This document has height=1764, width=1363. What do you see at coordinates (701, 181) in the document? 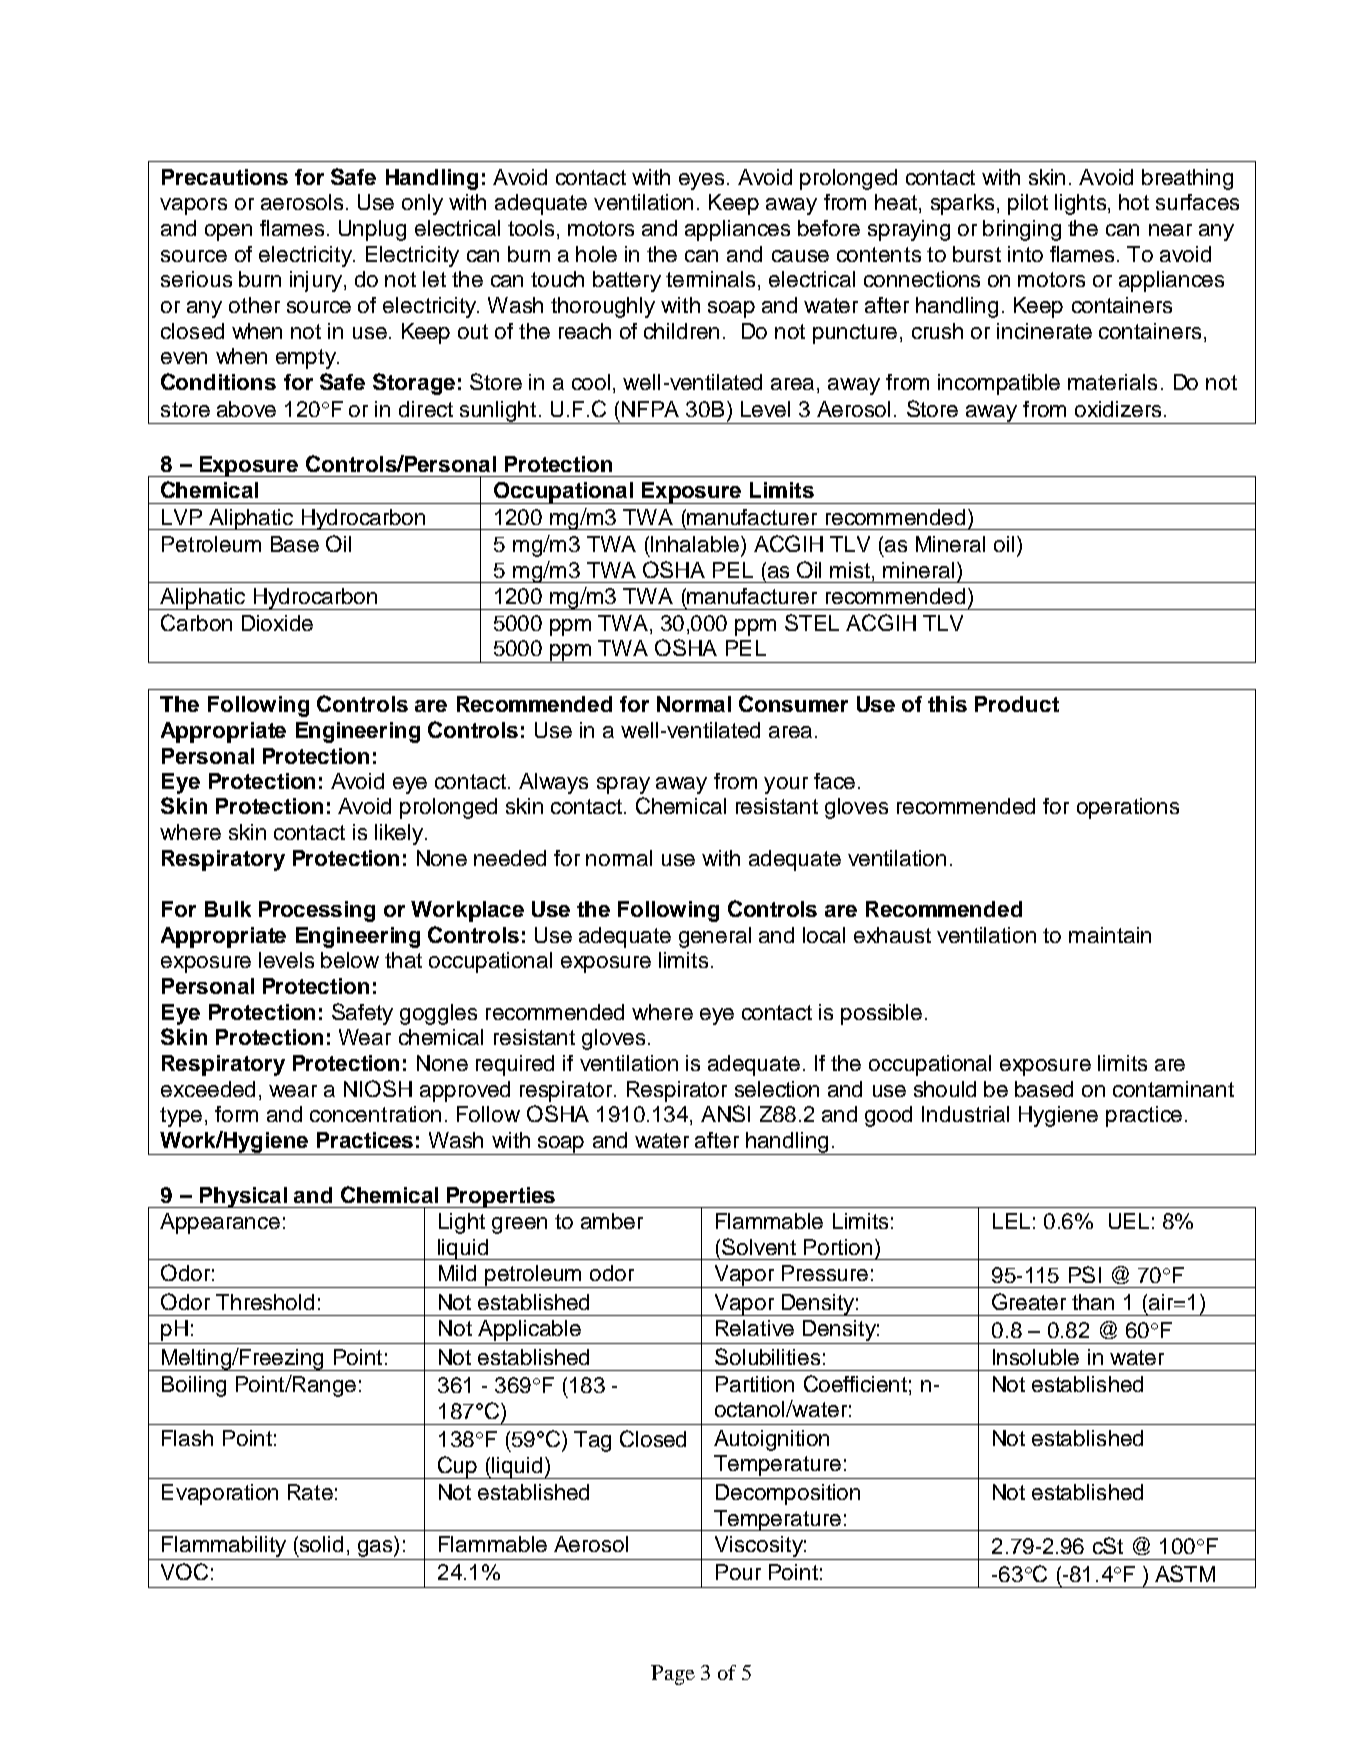
I see `eyes` at bounding box center [701, 181].
